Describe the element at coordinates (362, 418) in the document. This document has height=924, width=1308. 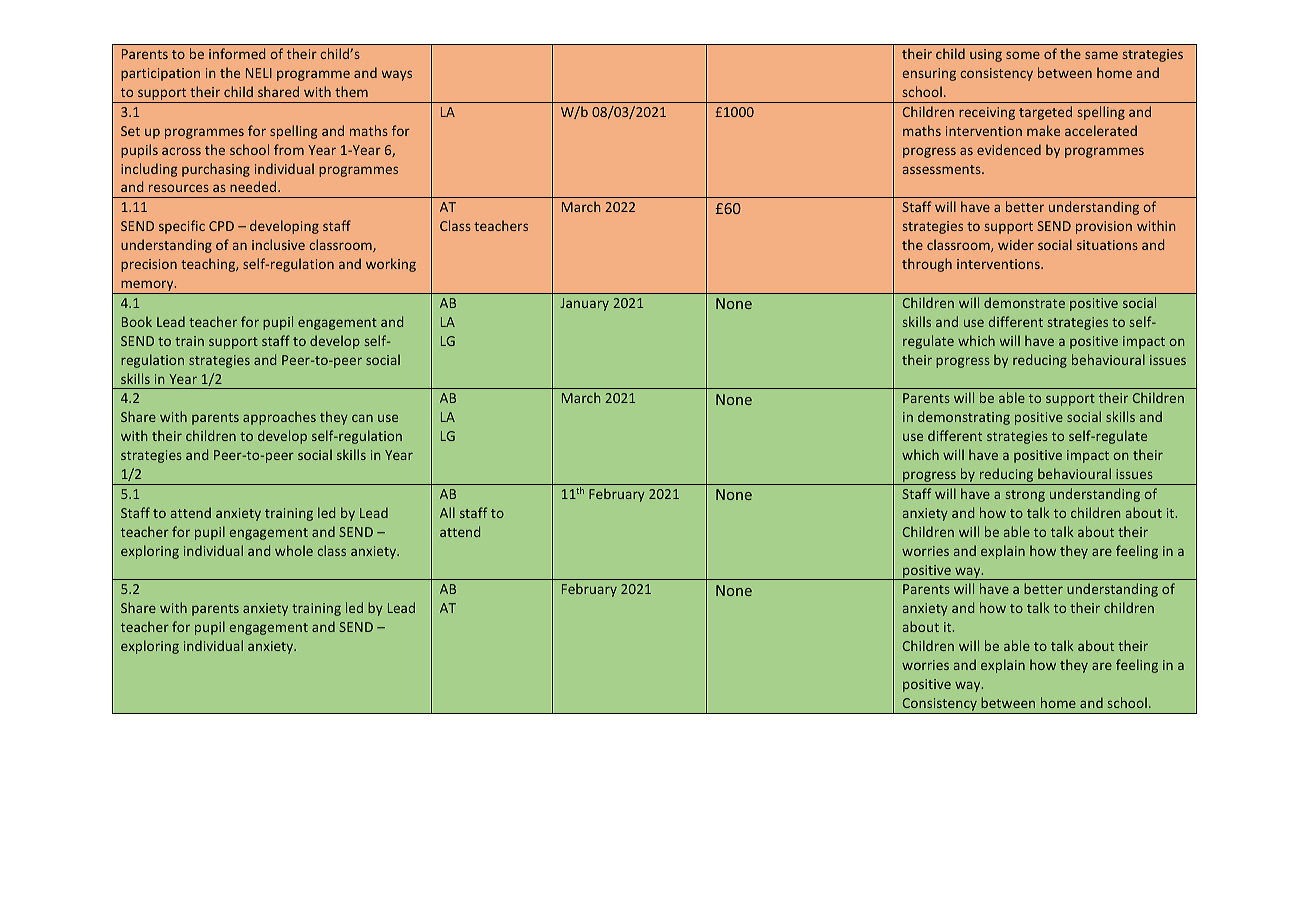
I see `can` at that location.
